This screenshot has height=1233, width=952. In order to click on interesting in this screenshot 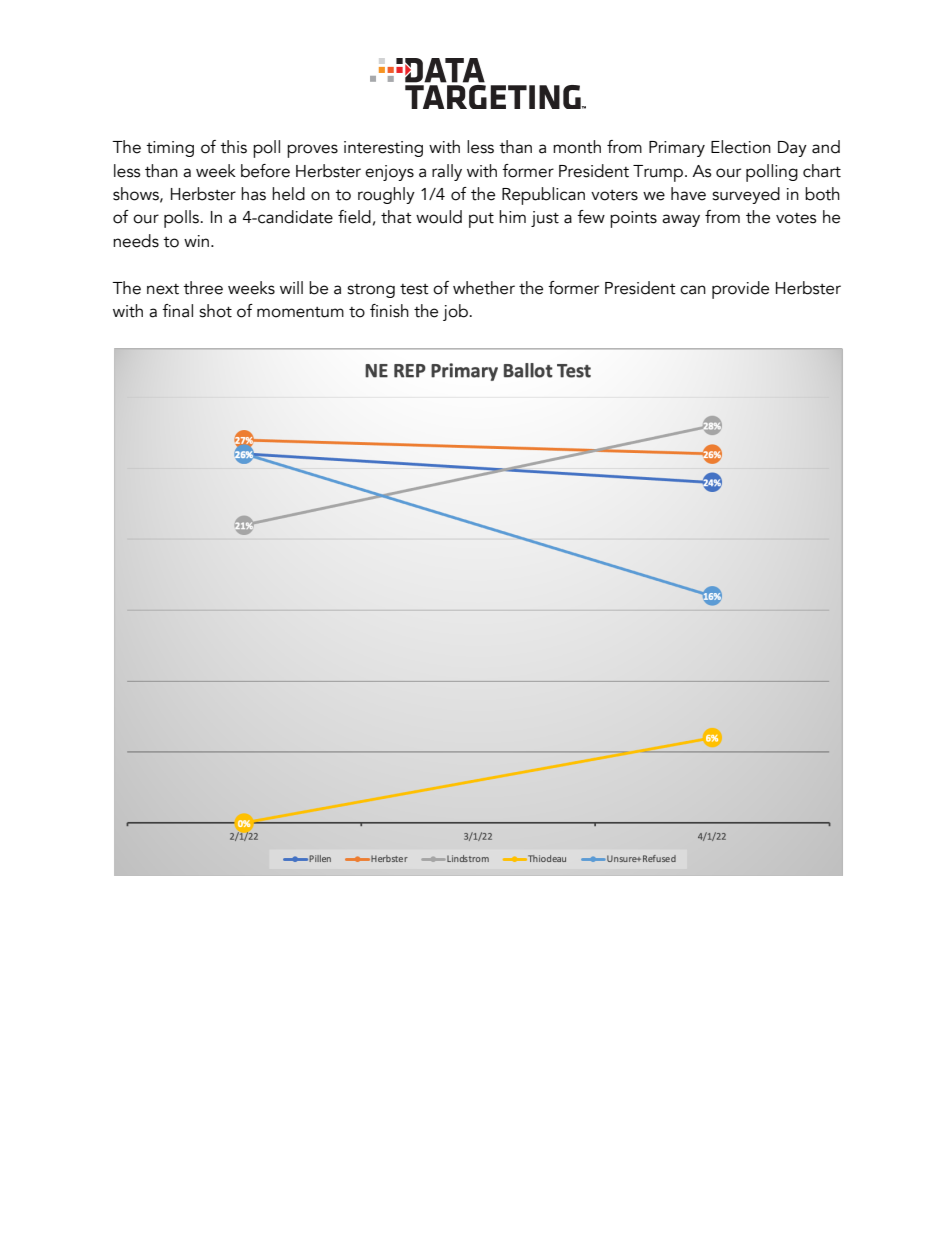, I will do `click(383, 149)`.
